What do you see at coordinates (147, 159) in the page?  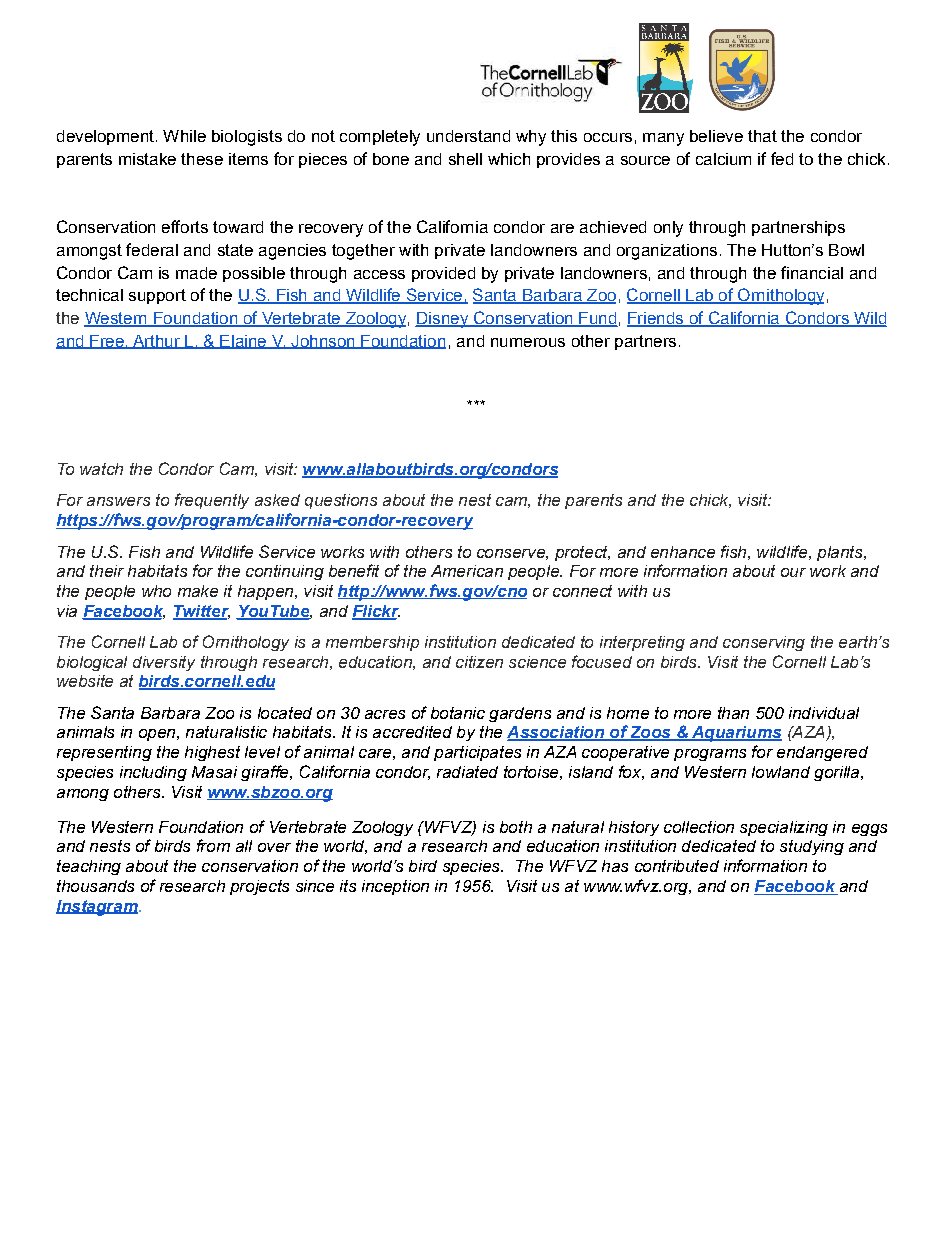 I see `mistake` at bounding box center [147, 159].
